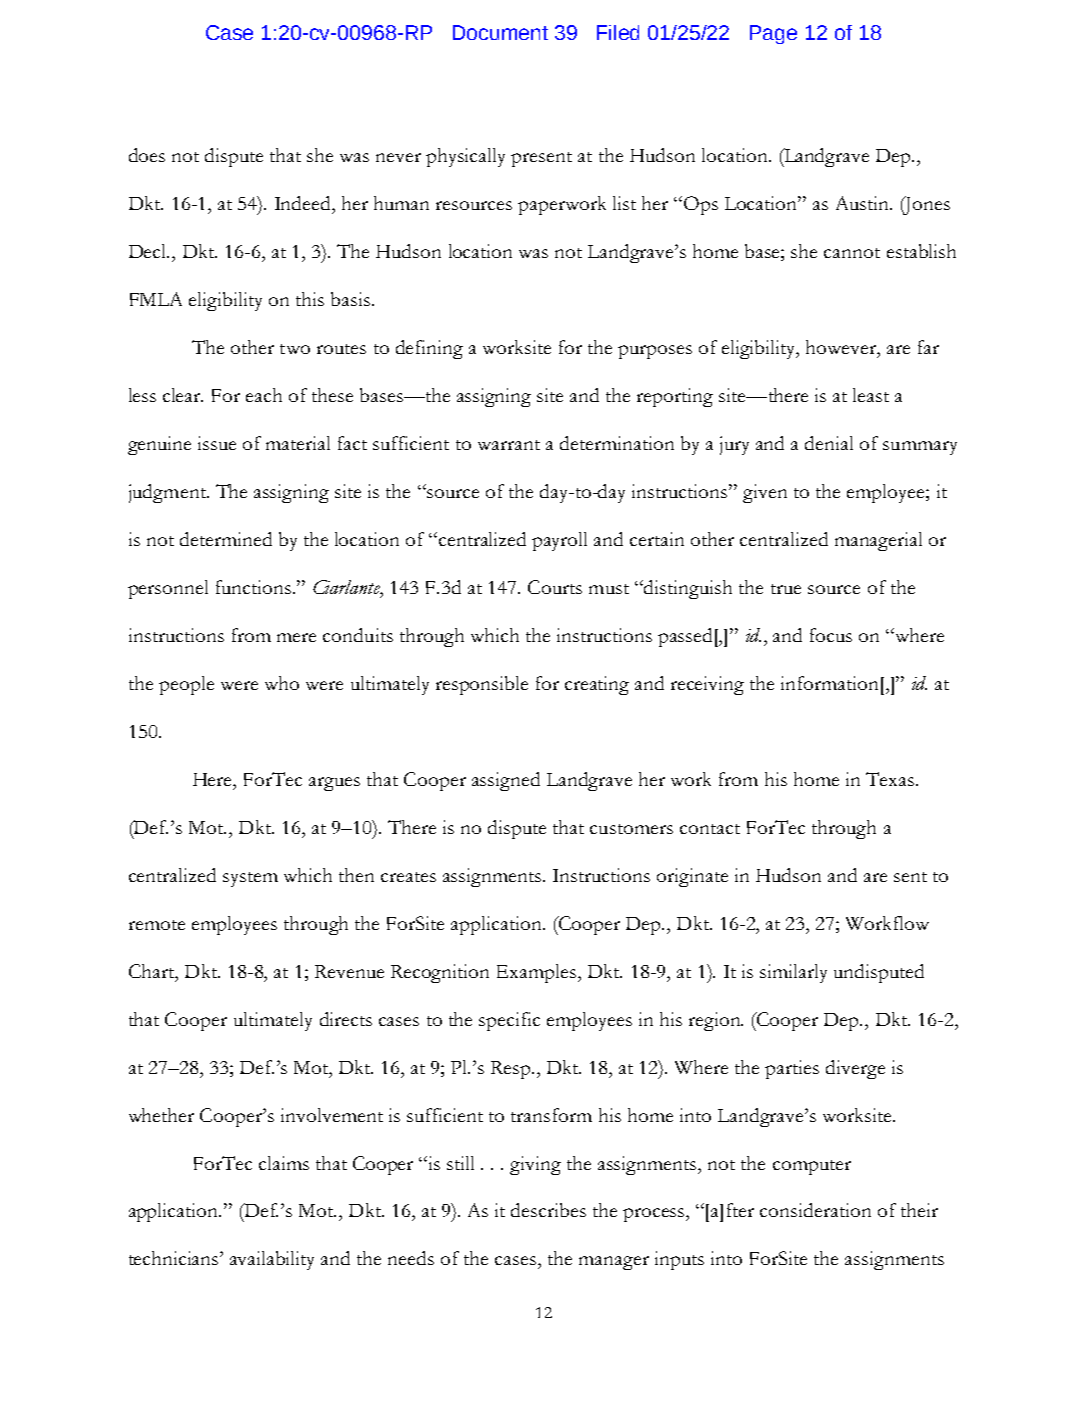 This screenshot has height=1407, width=1087. What do you see at coordinates (548, 1210) in the screenshot?
I see `describes` at bounding box center [548, 1210].
